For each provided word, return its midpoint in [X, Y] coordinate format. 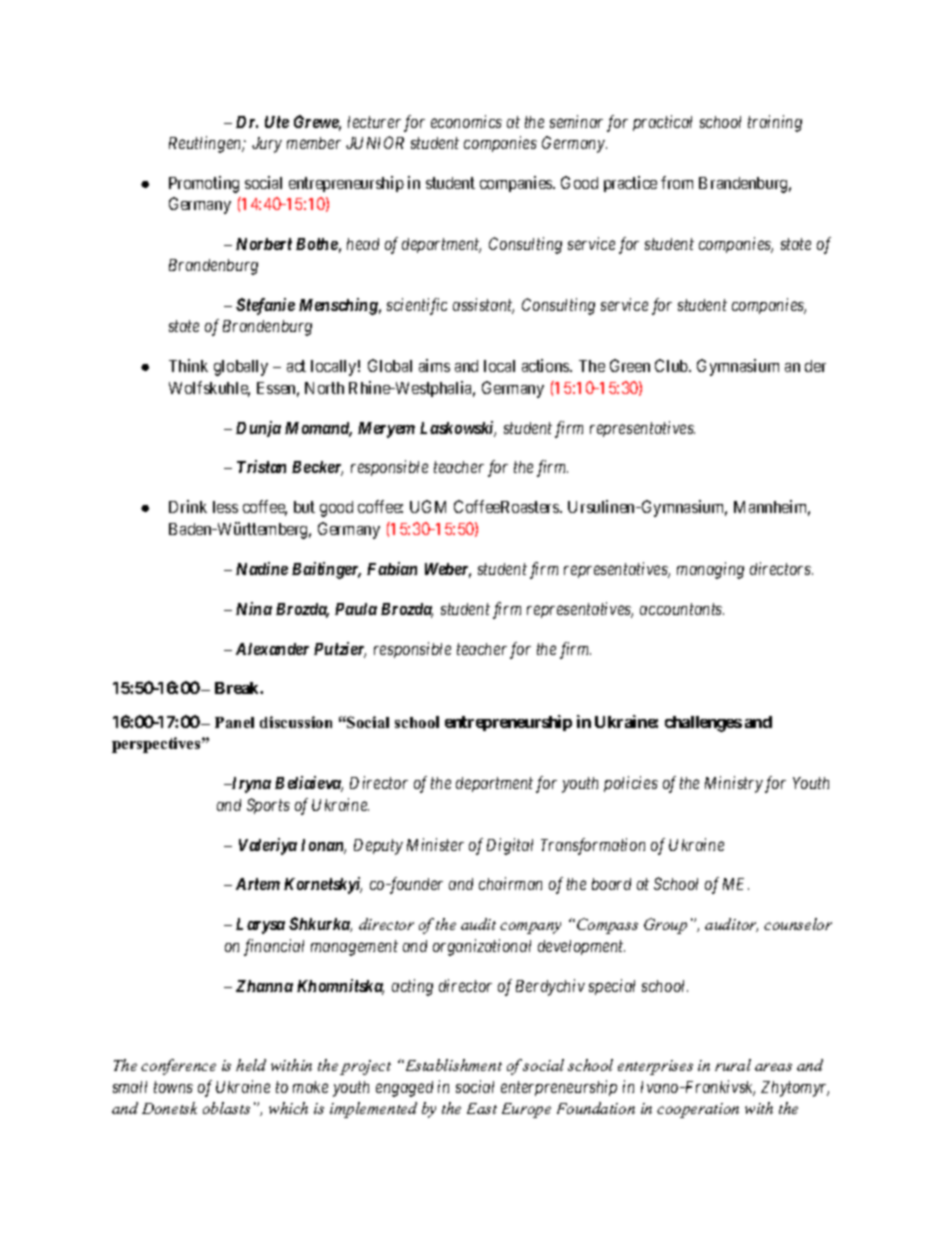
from [677, 182]
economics [466, 121]
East [482, 1108]
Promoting [204, 184]
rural [733, 1065]
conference [178, 1067]
